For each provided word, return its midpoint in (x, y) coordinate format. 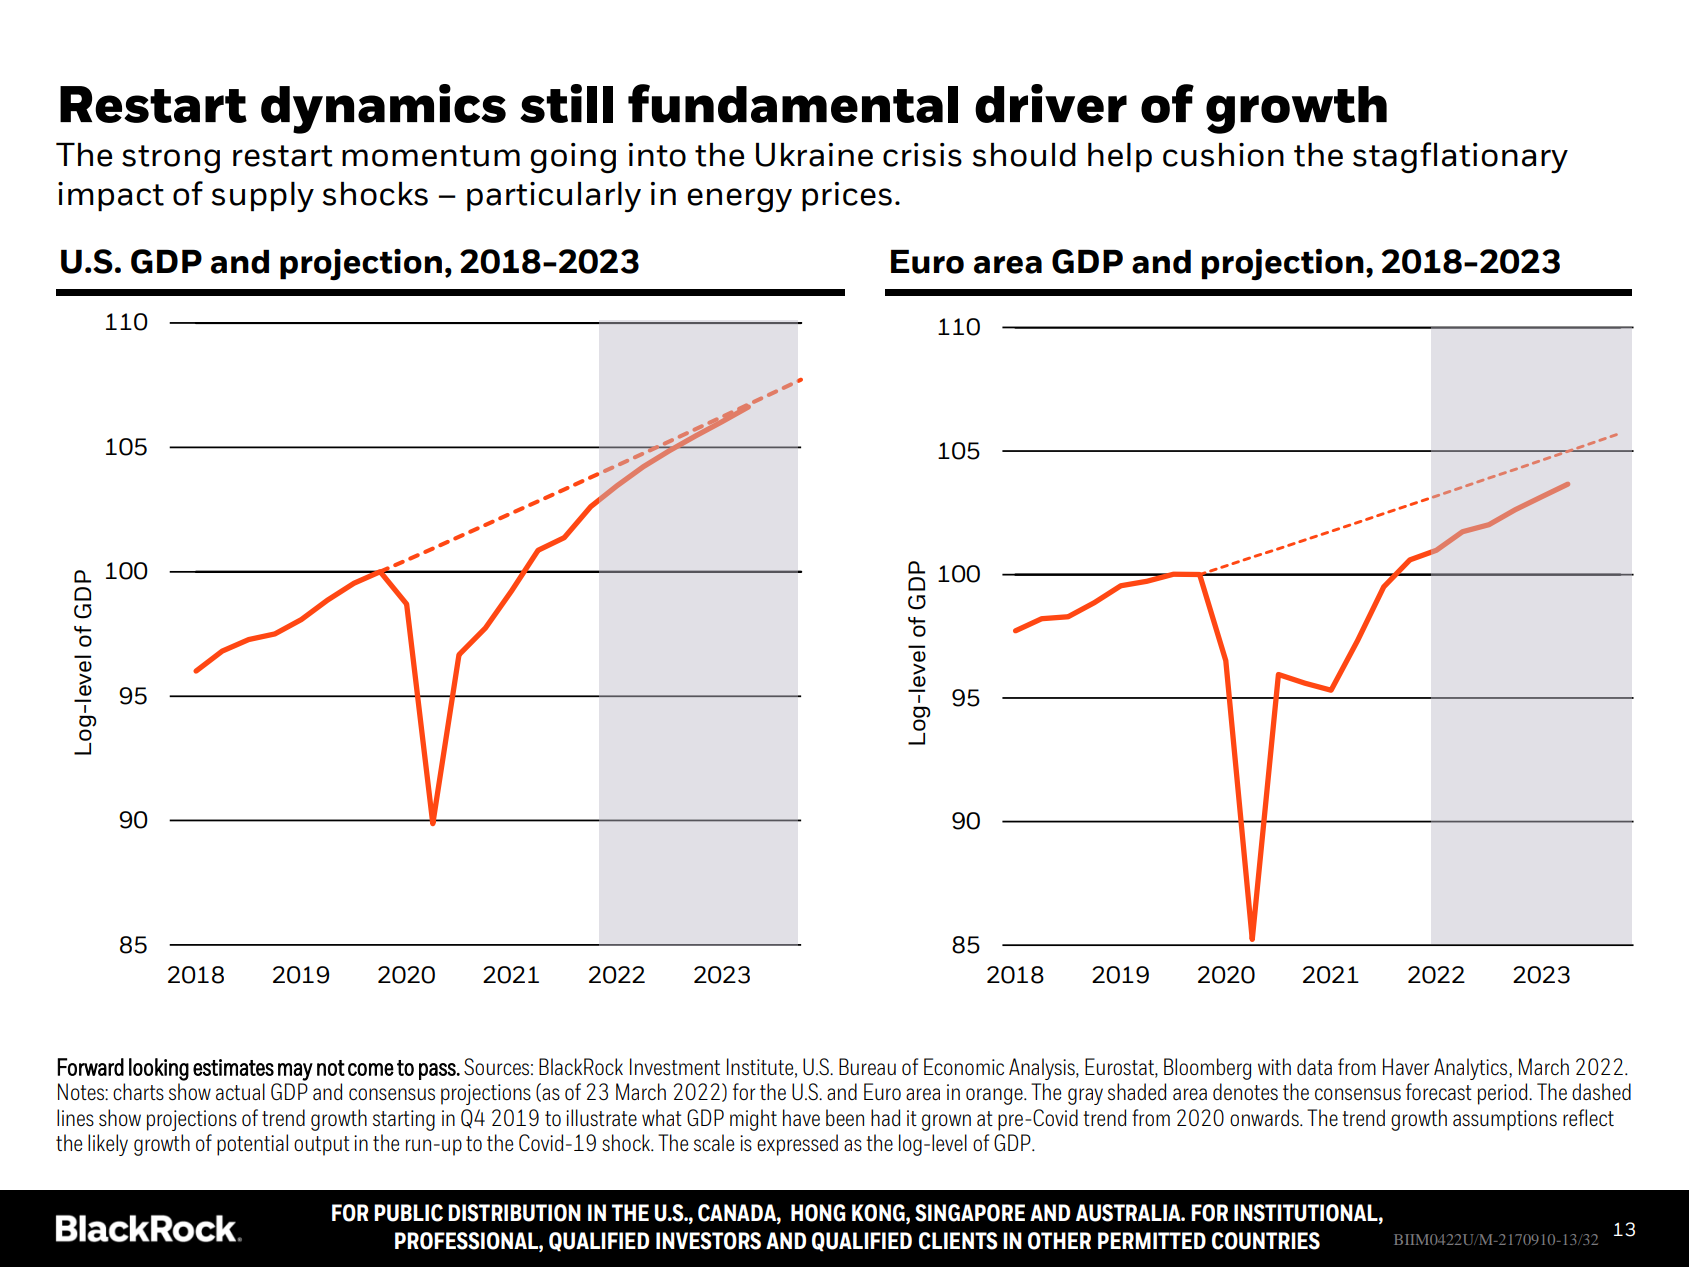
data (1314, 1066)
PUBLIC (408, 1213)
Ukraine (814, 155)
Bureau (867, 1066)
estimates (233, 1067)
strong (171, 159)
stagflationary (1460, 158)
